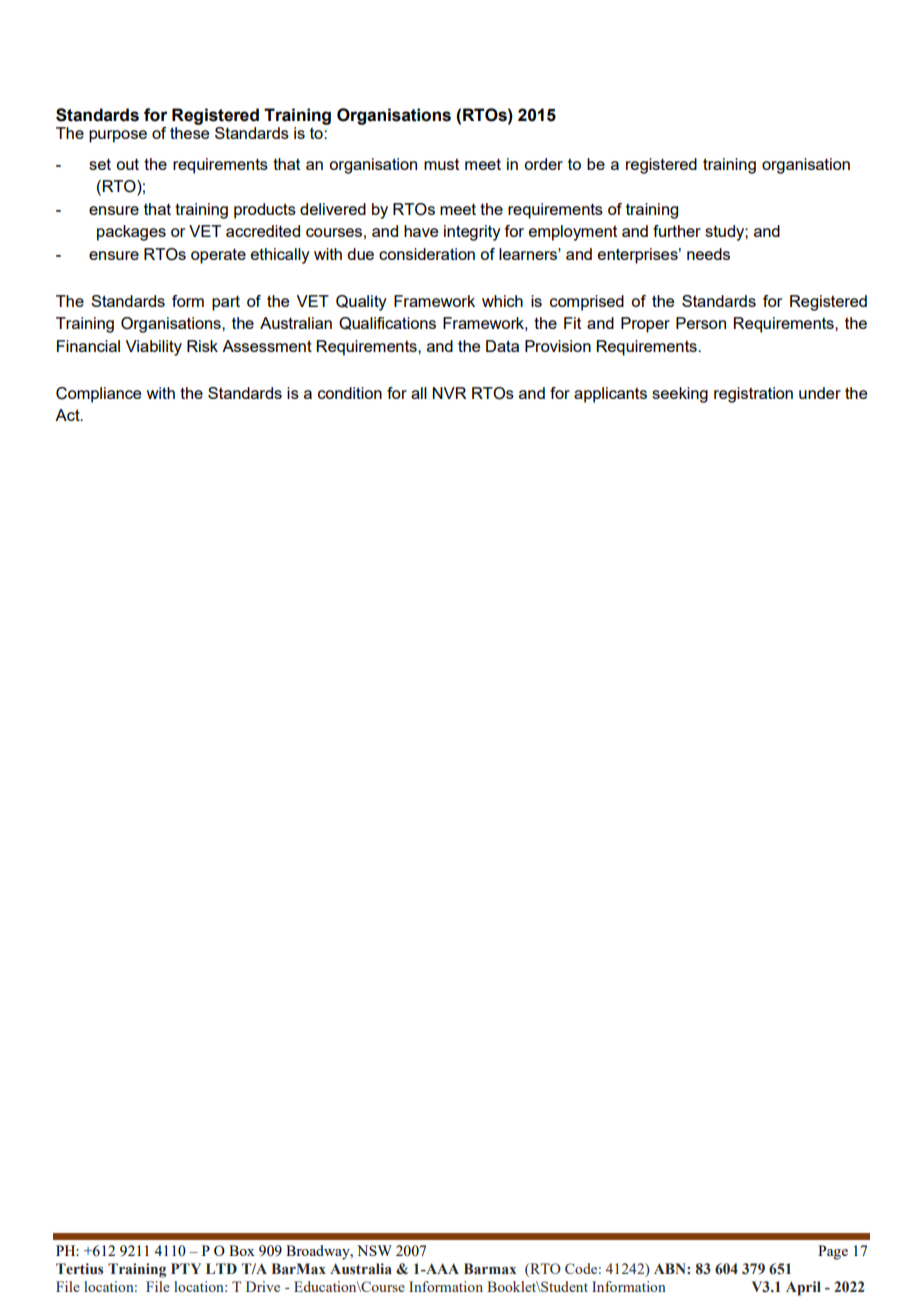  What do you see at coordinates (263, 1286) in the screenshot?
I see `Drive` at bounding box center [263, 1286].
